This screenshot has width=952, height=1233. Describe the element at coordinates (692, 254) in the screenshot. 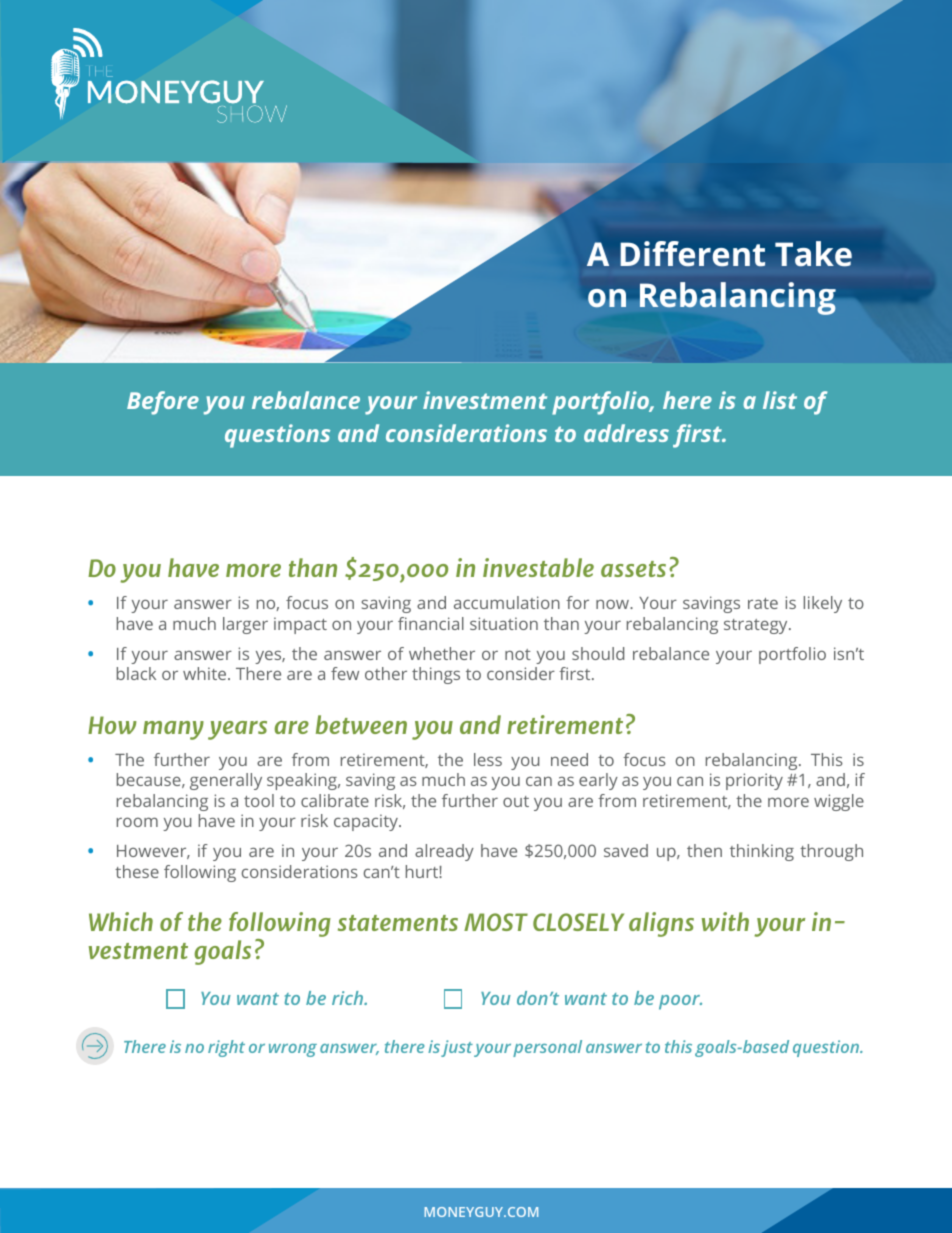

I see `Different` at that location.
